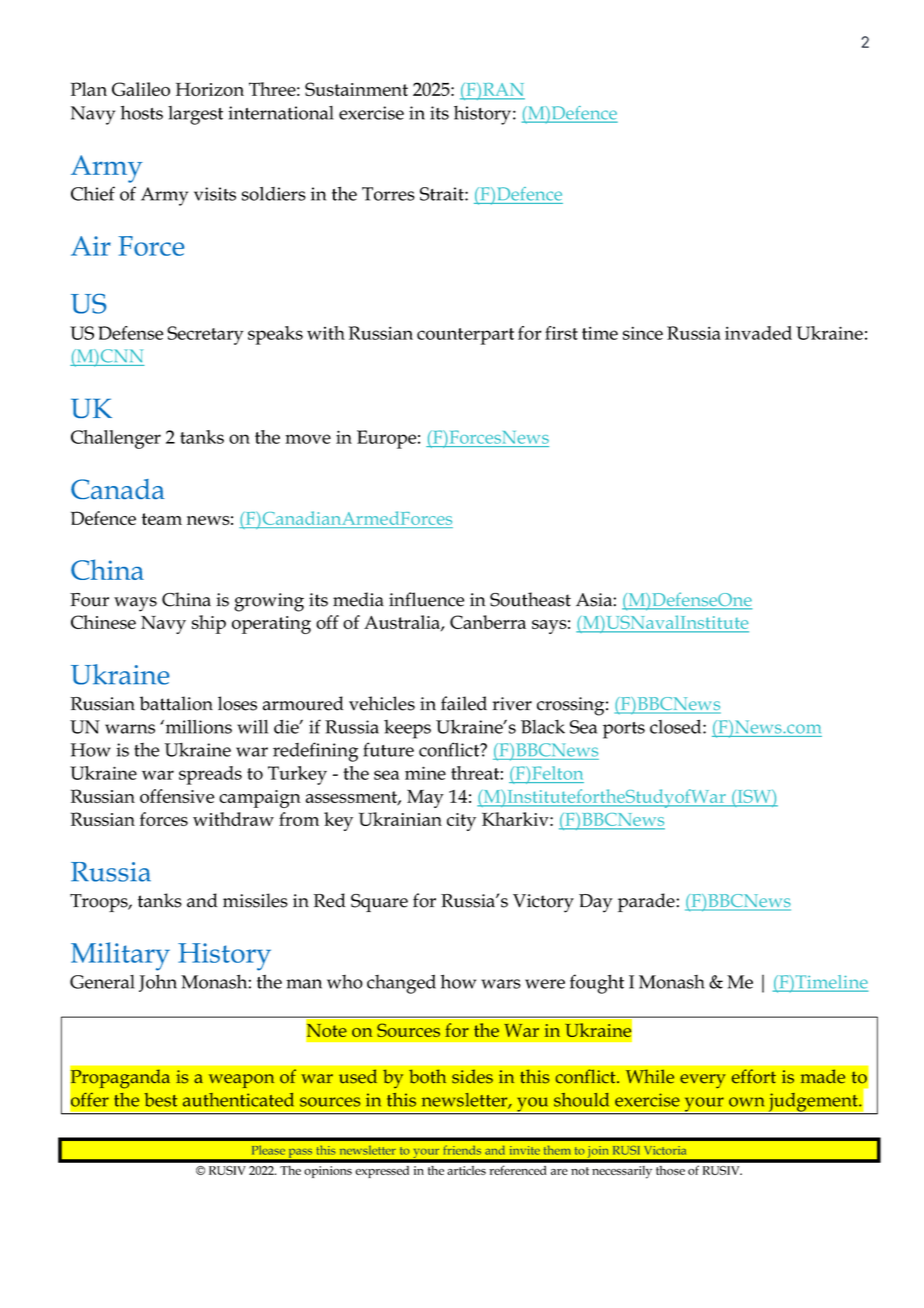 The height and width of the screenshot is (1308, 924). I want to click on counterpart, so click(465, 336).
